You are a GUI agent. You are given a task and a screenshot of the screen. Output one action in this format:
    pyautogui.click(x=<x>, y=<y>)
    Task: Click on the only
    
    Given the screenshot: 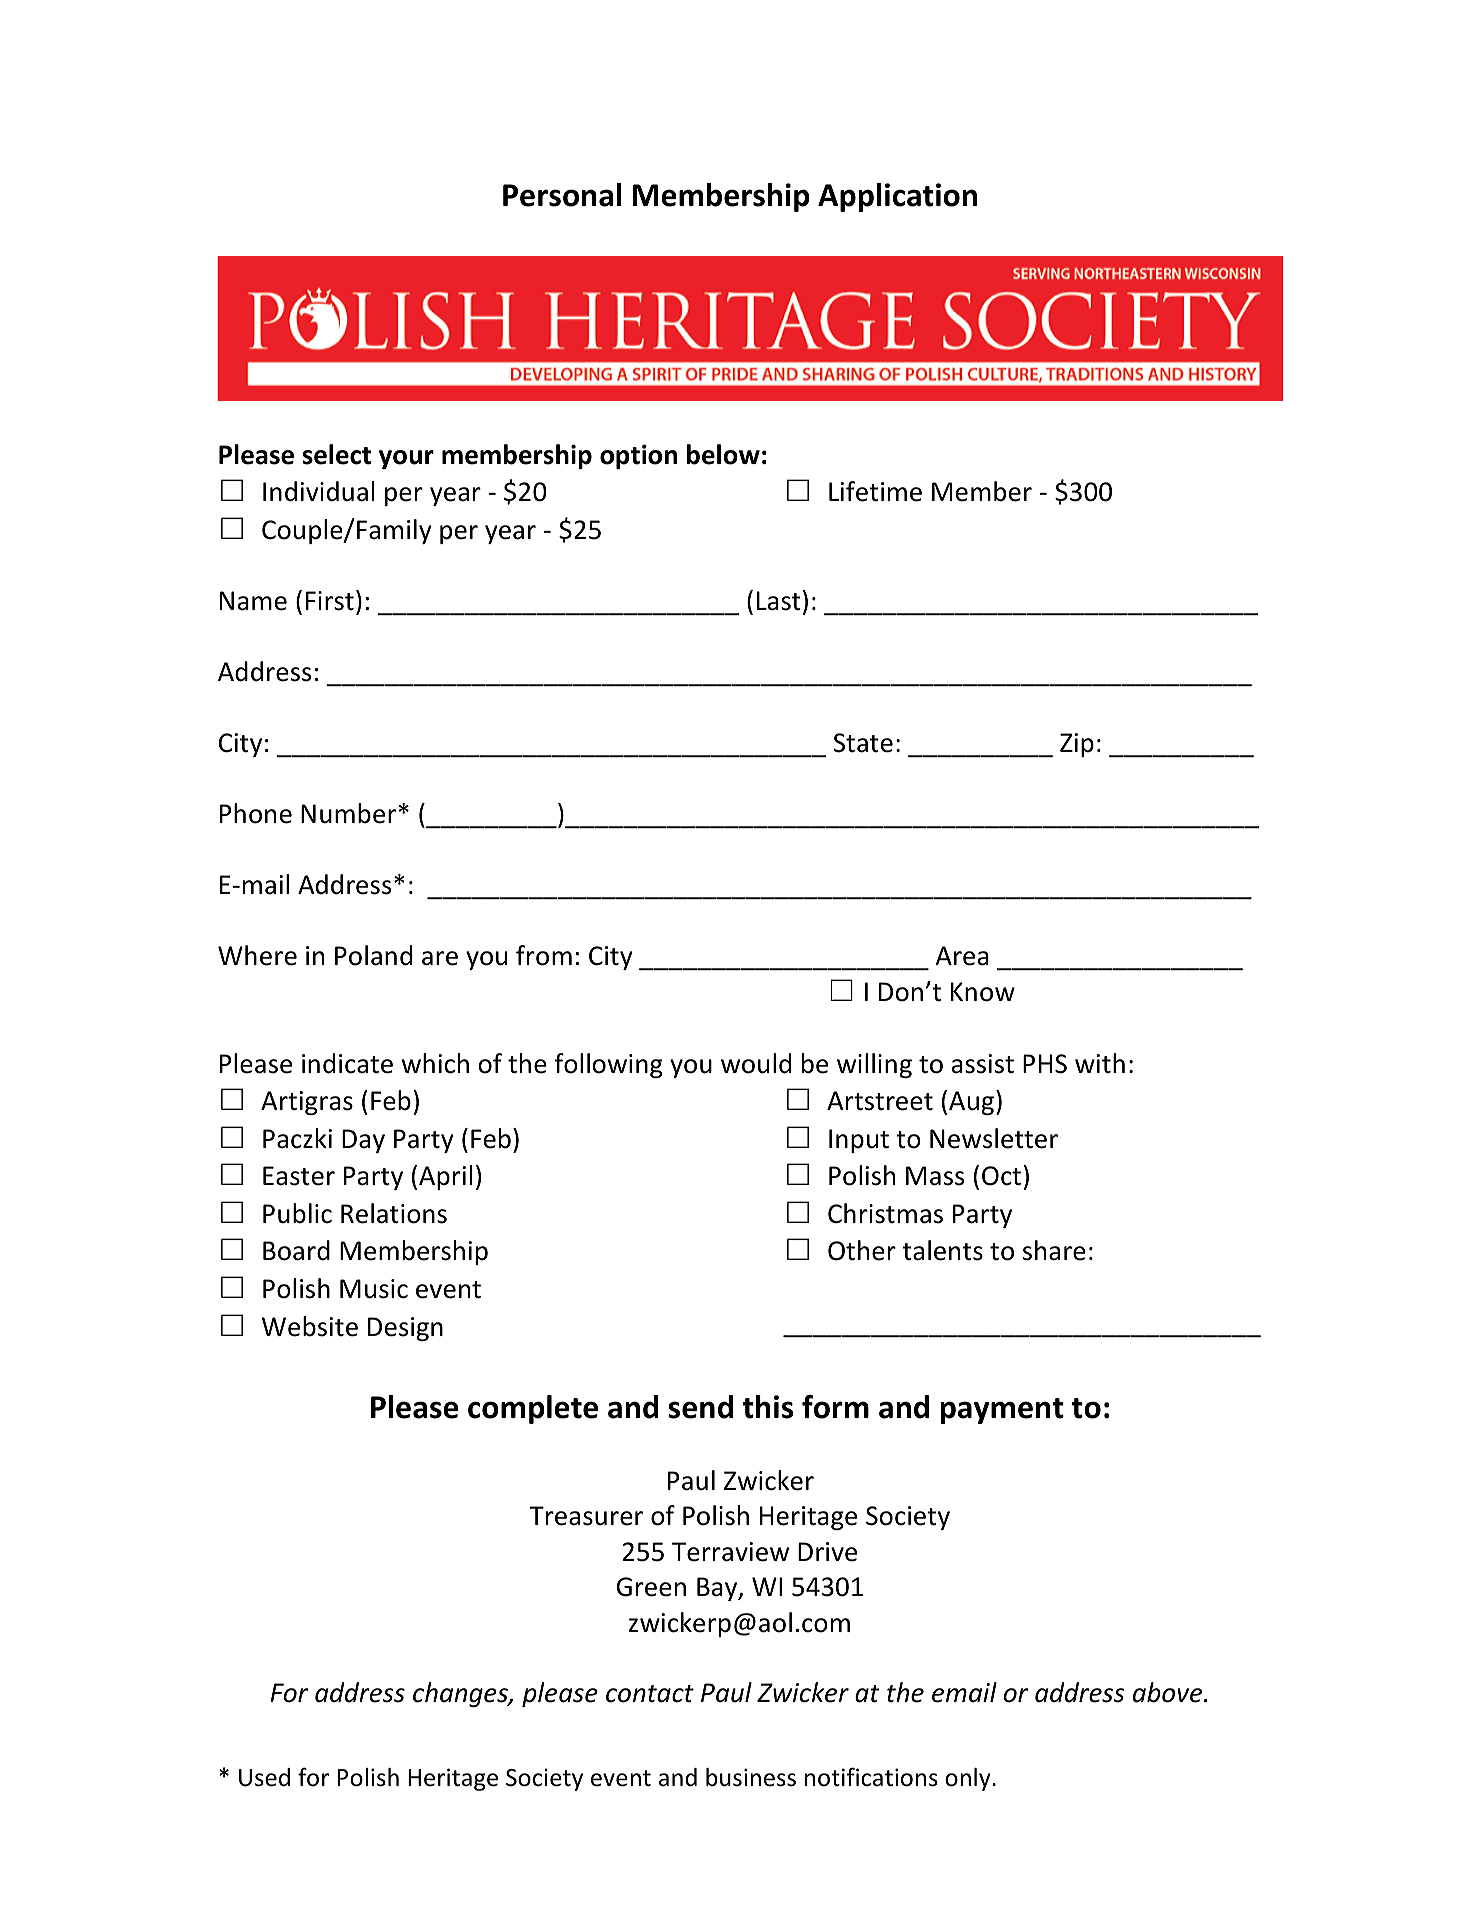 What is the action you would take?
    pyautogui.click(x=969, y=1779)
